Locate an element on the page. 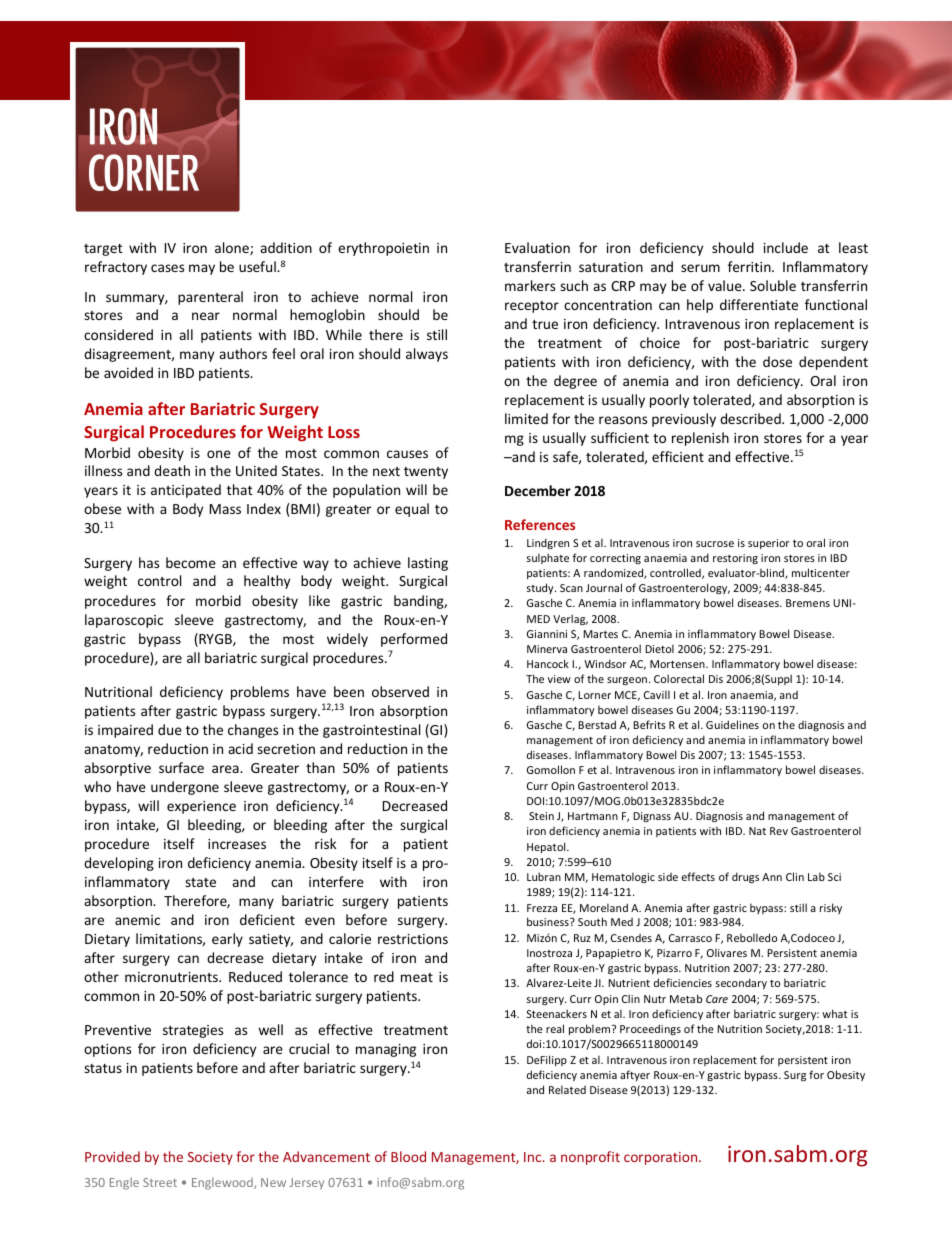 This document has height=1233, width=952. anticipated is located at coordinates (186, 491).
